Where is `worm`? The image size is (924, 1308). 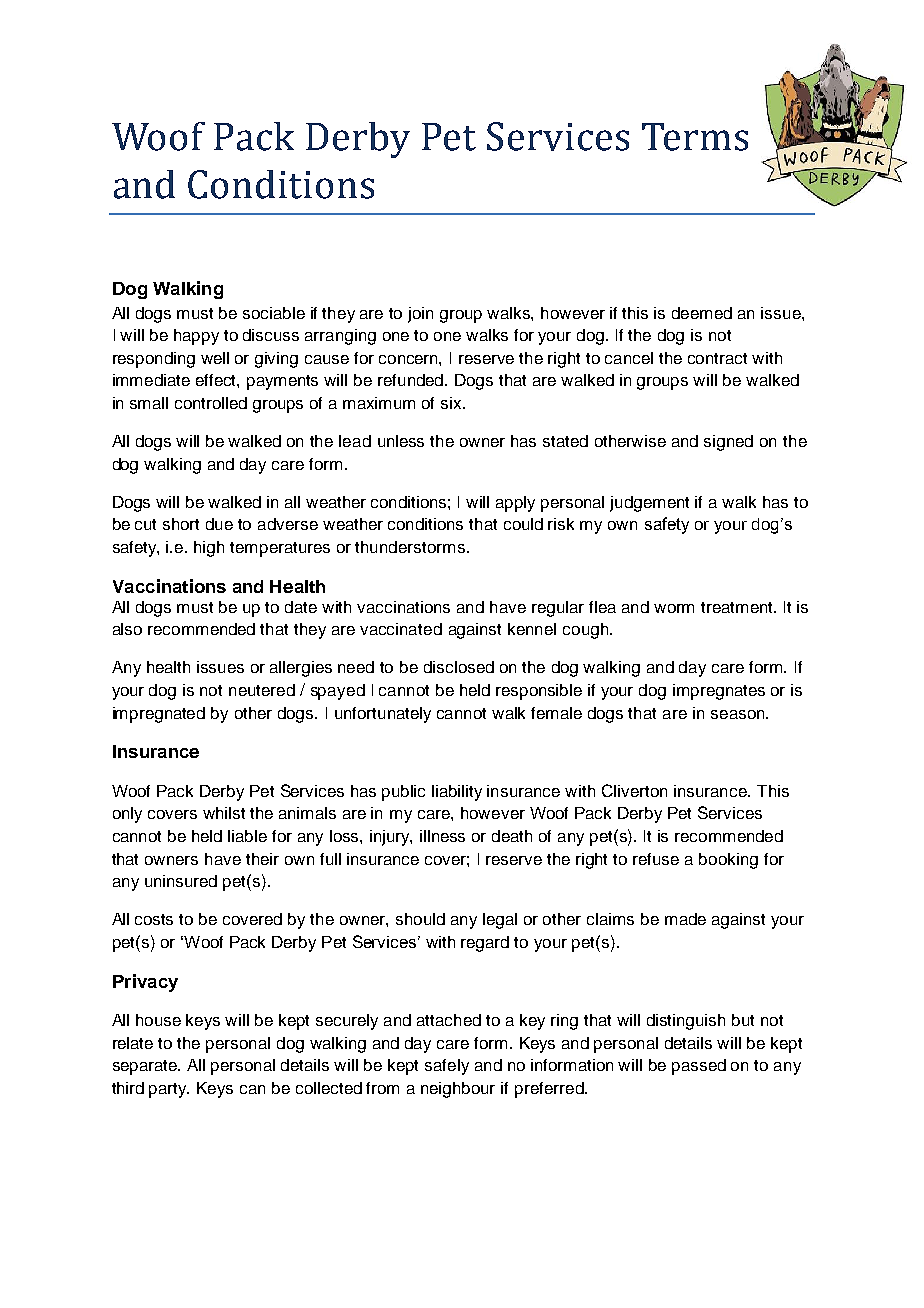
worm is located at coordinates (674, 608).
